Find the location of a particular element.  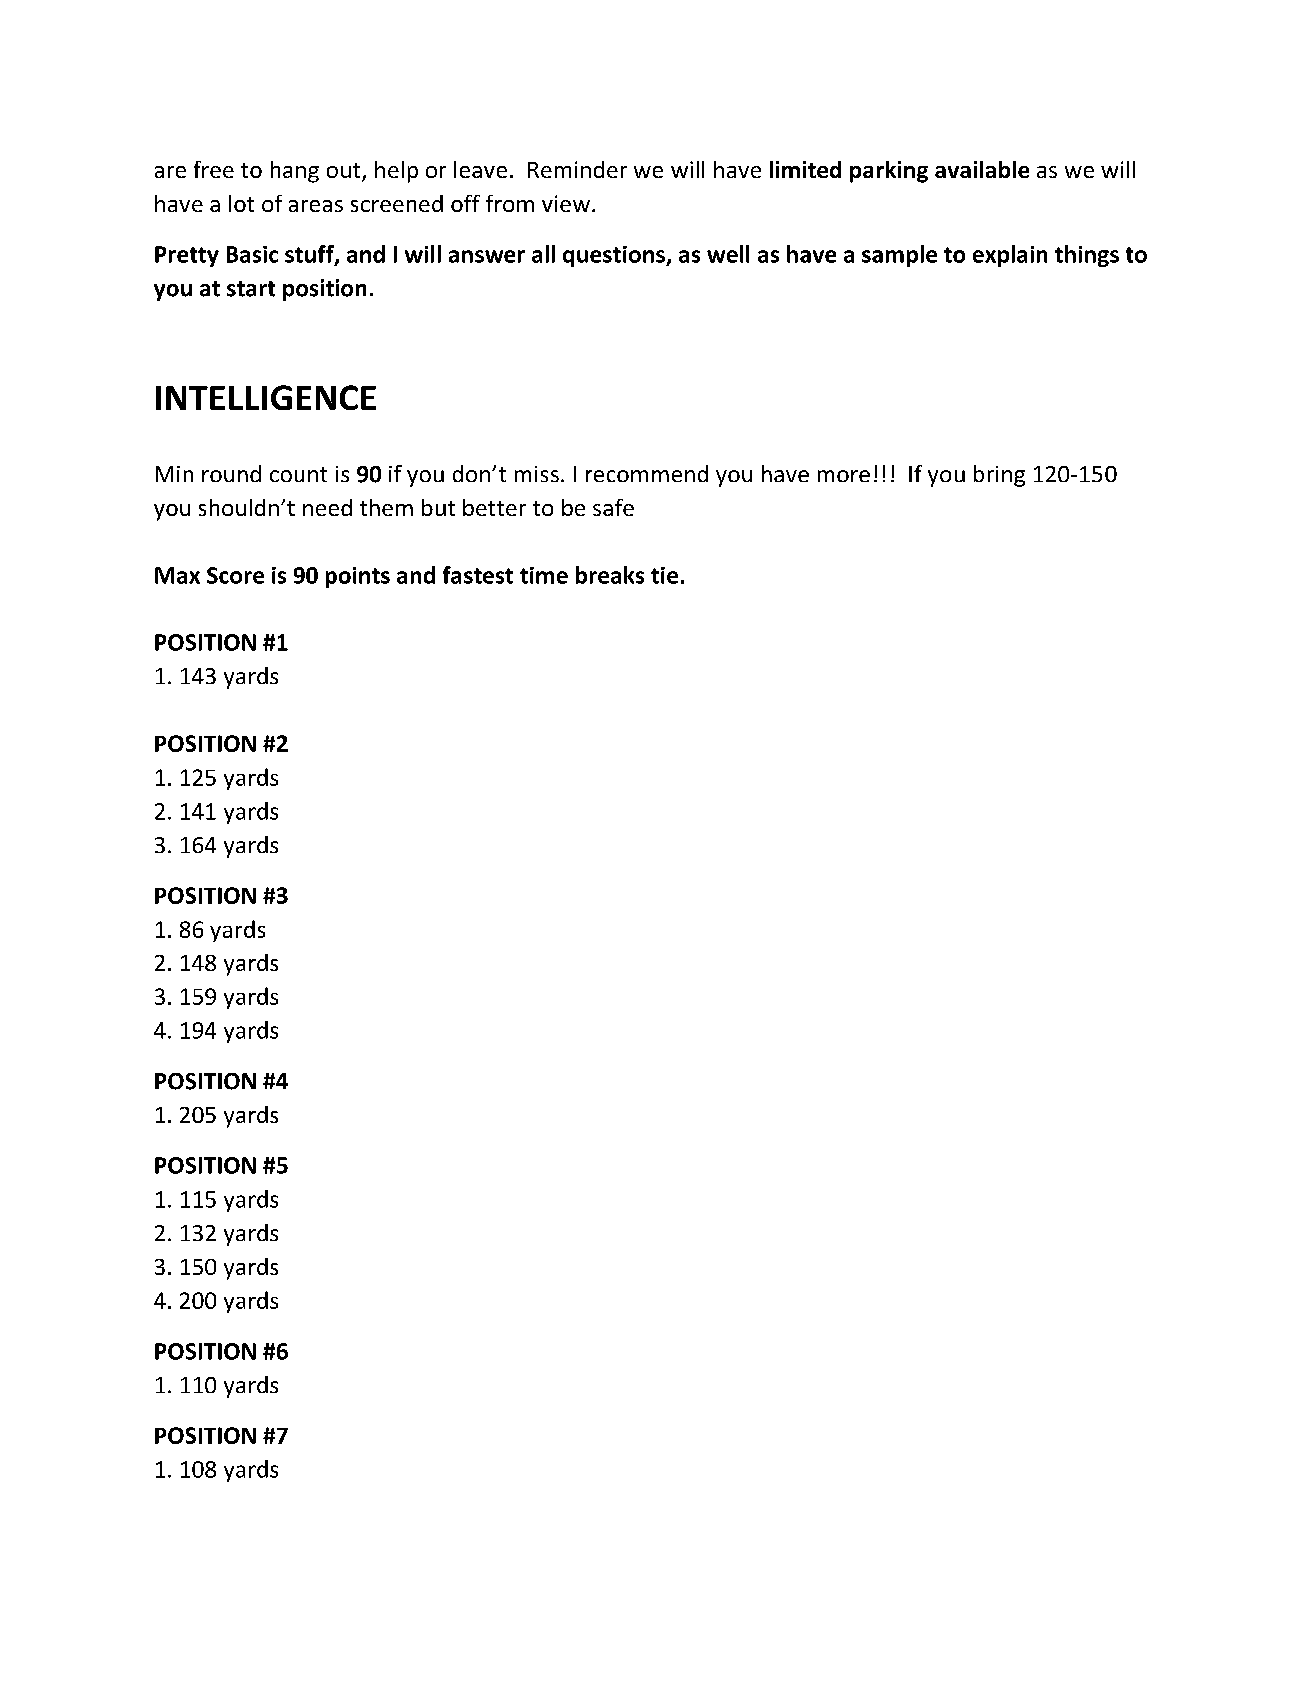

available is located at coordinates (982, 169).
